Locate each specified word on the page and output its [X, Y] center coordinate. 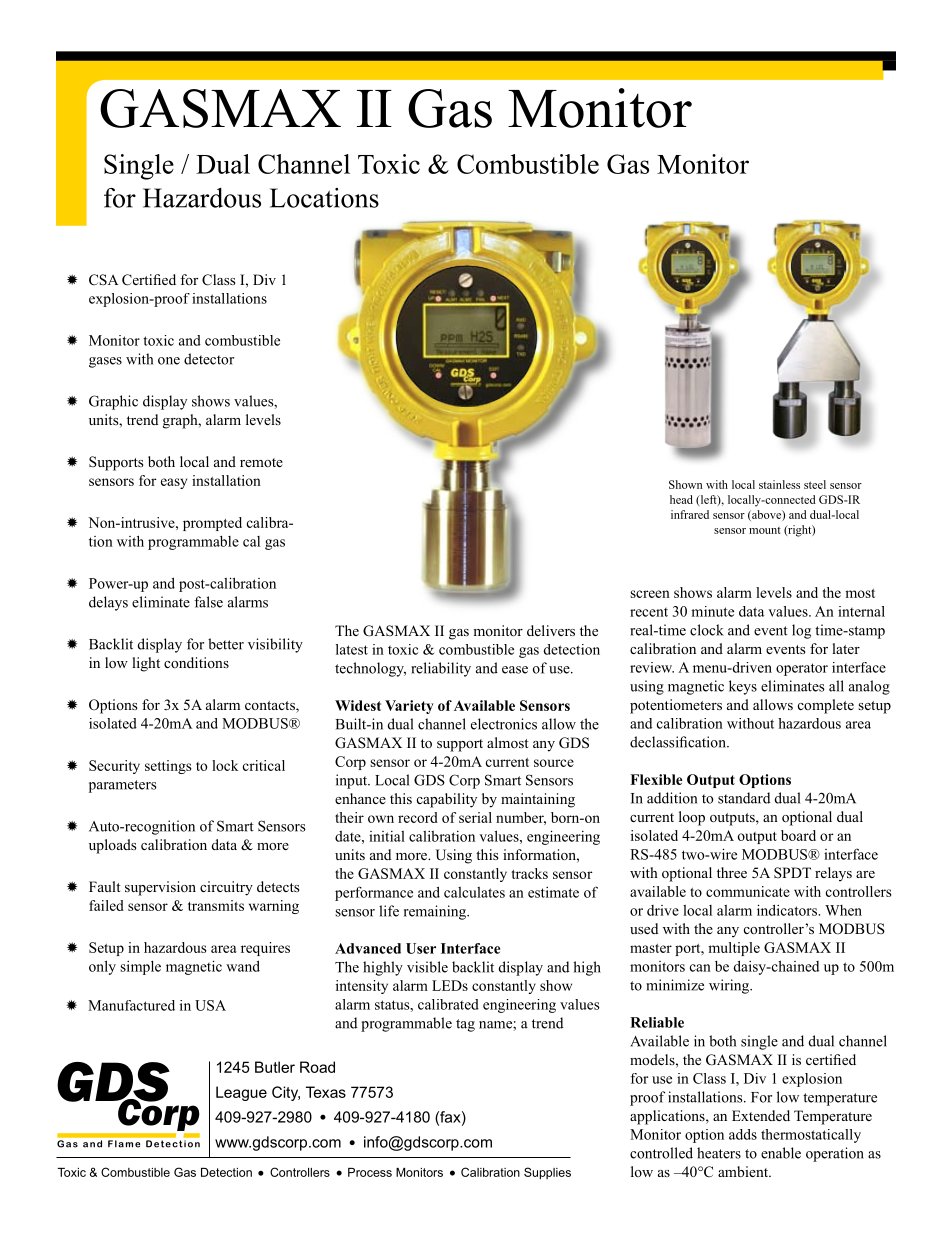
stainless [779, 484]
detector [209, 359]
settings [168, 767]
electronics [504, 724]
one [169, 361]
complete [826, 706]
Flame [124, 1143]
